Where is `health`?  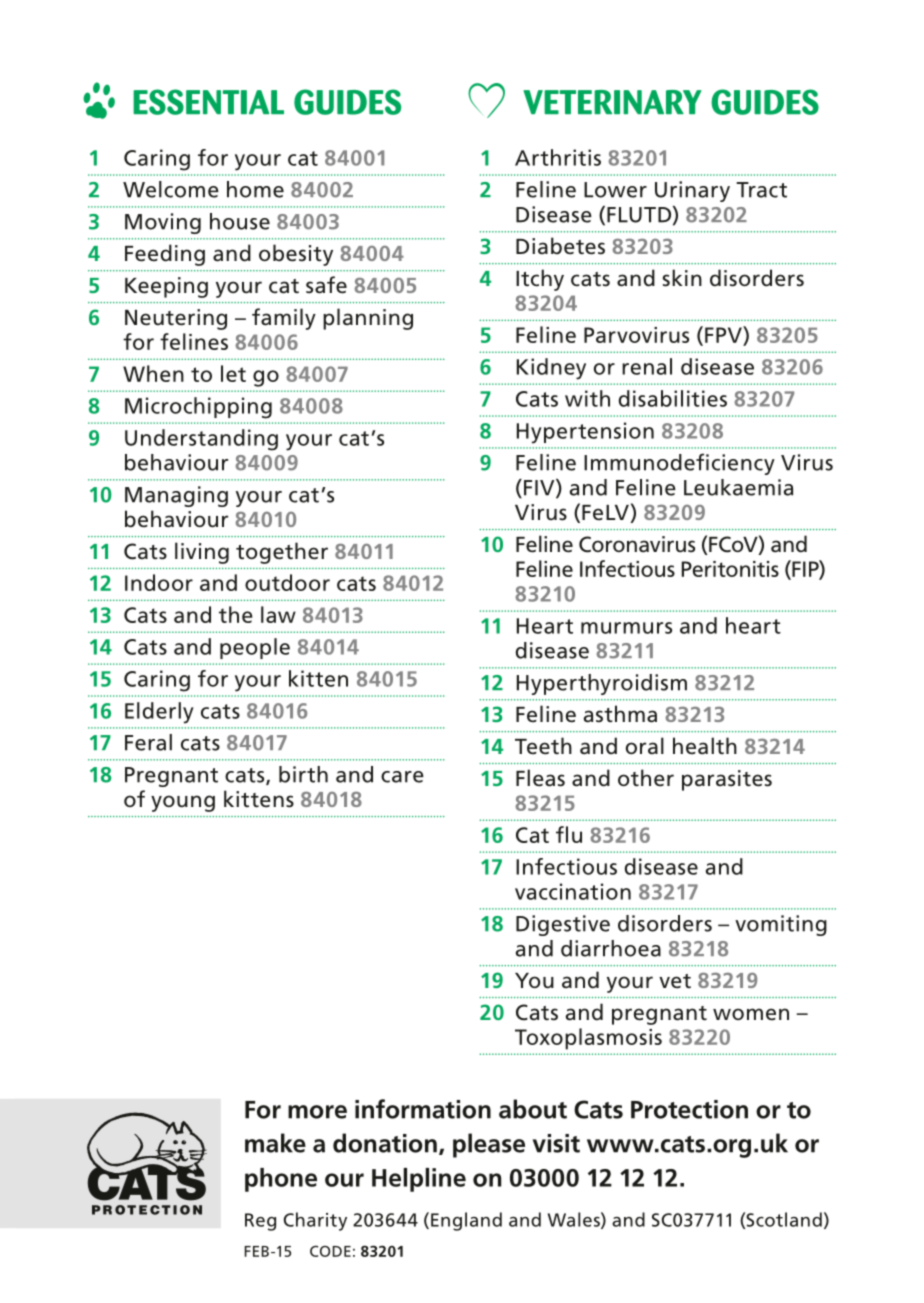 health is located at coordinates (705, 746).
